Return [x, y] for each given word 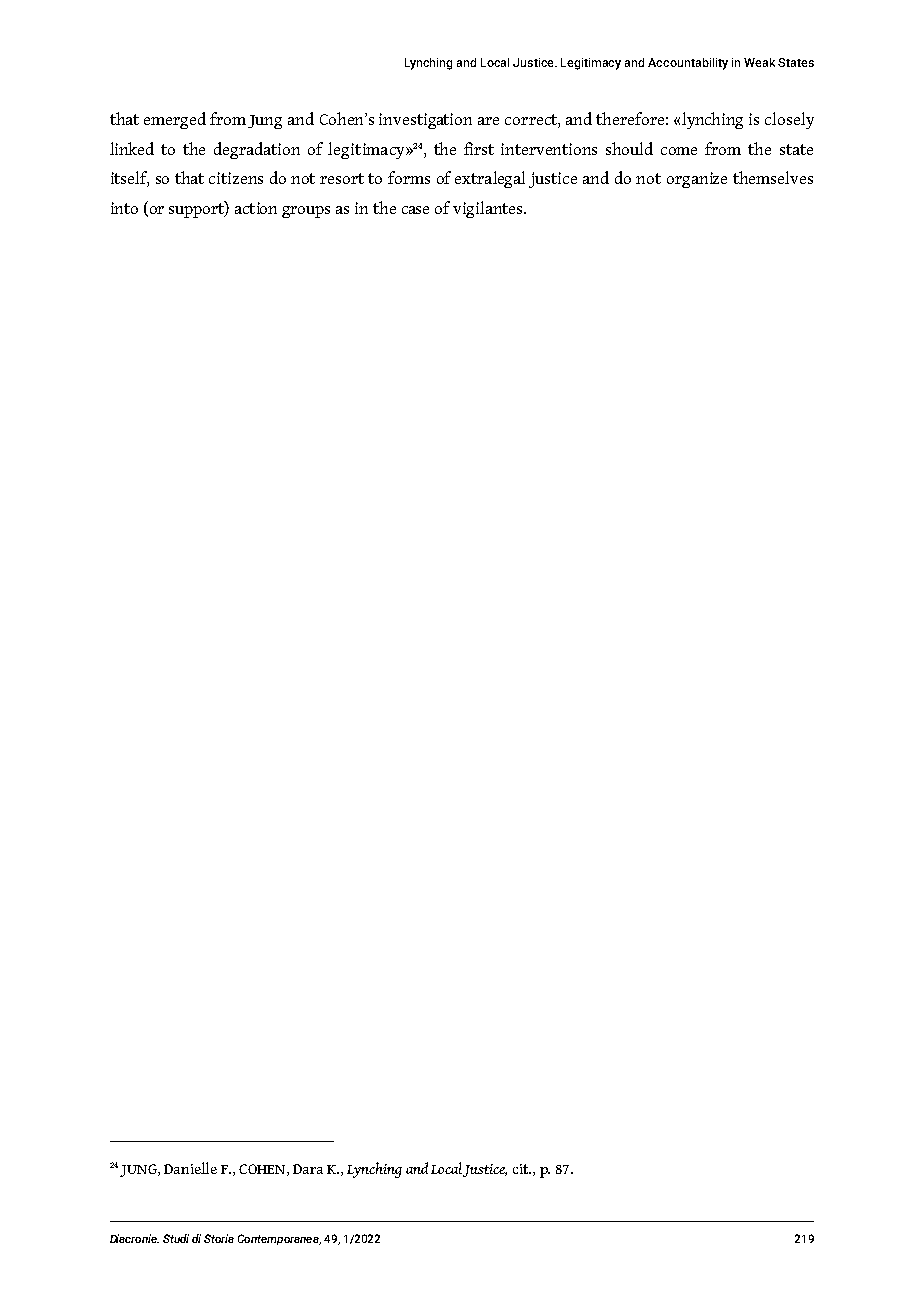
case [415, 210]
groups [306, 212]
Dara [308, 1169]
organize [697, 180]
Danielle [190, 1168]
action [256, 208]
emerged [175, 120]
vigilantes [489, 209]
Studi [176, 1238]
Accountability [688, 64]
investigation [425, 121]
